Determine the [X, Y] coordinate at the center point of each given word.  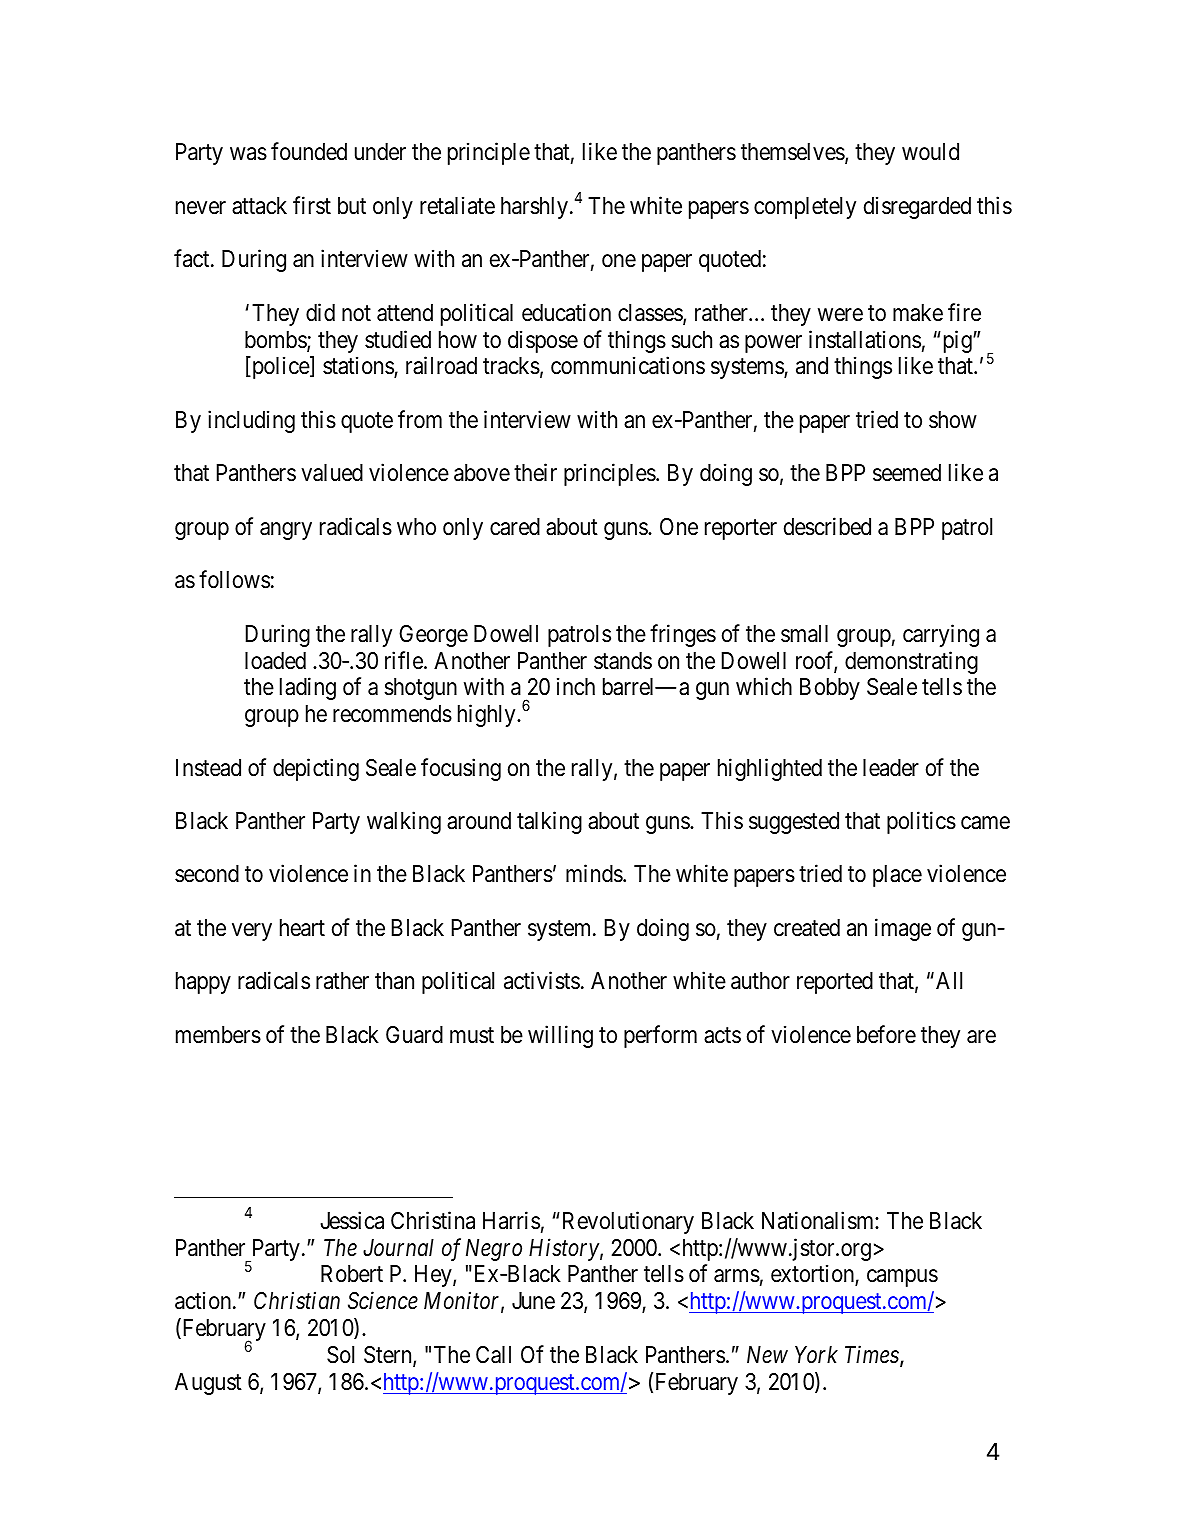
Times [873, 1356]
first [312, 205]
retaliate [457, 205]
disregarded [917, 207]
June [533, 1301]
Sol [340, 1355]
